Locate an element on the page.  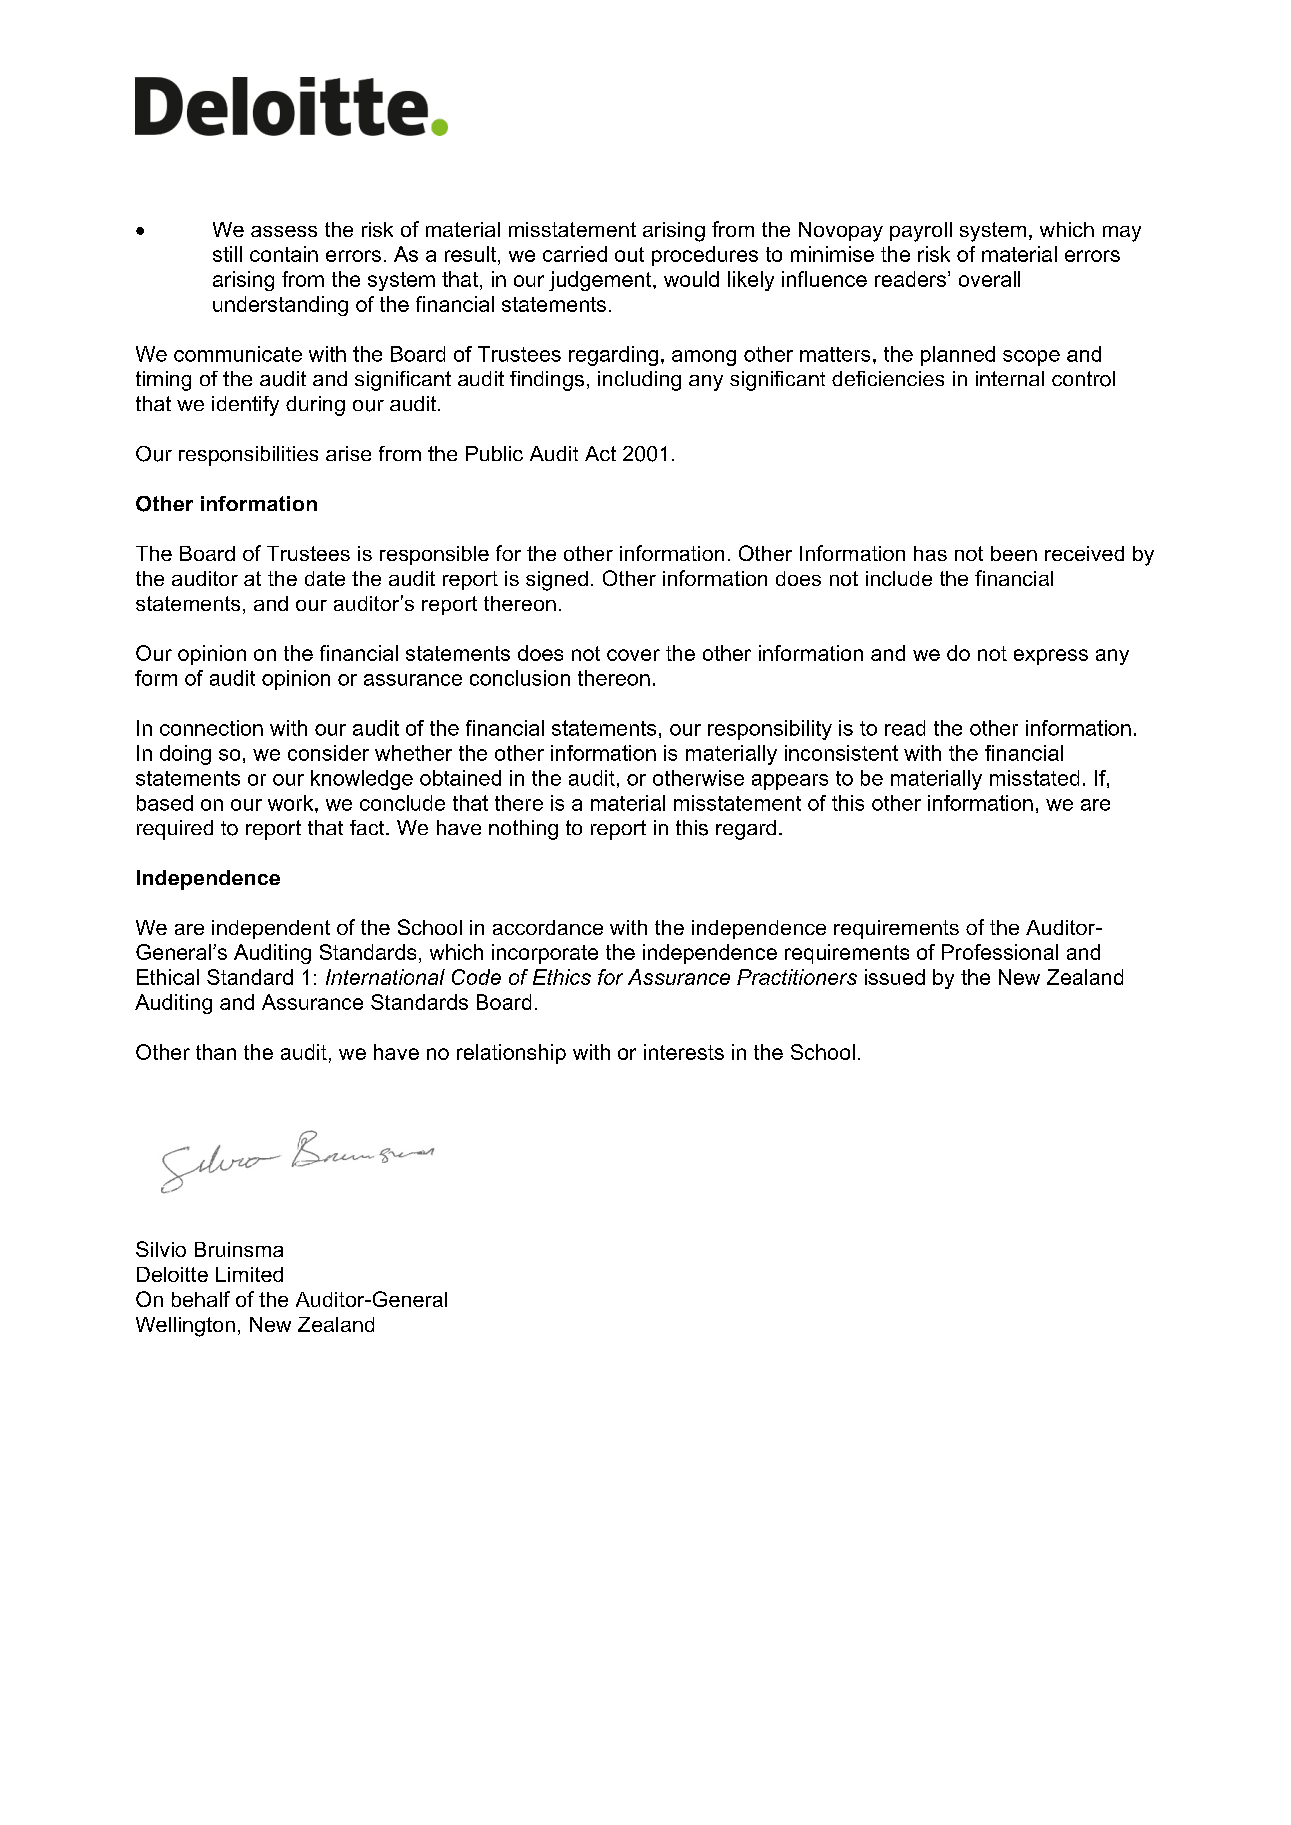
than is located at coordinates (216, 1052).
